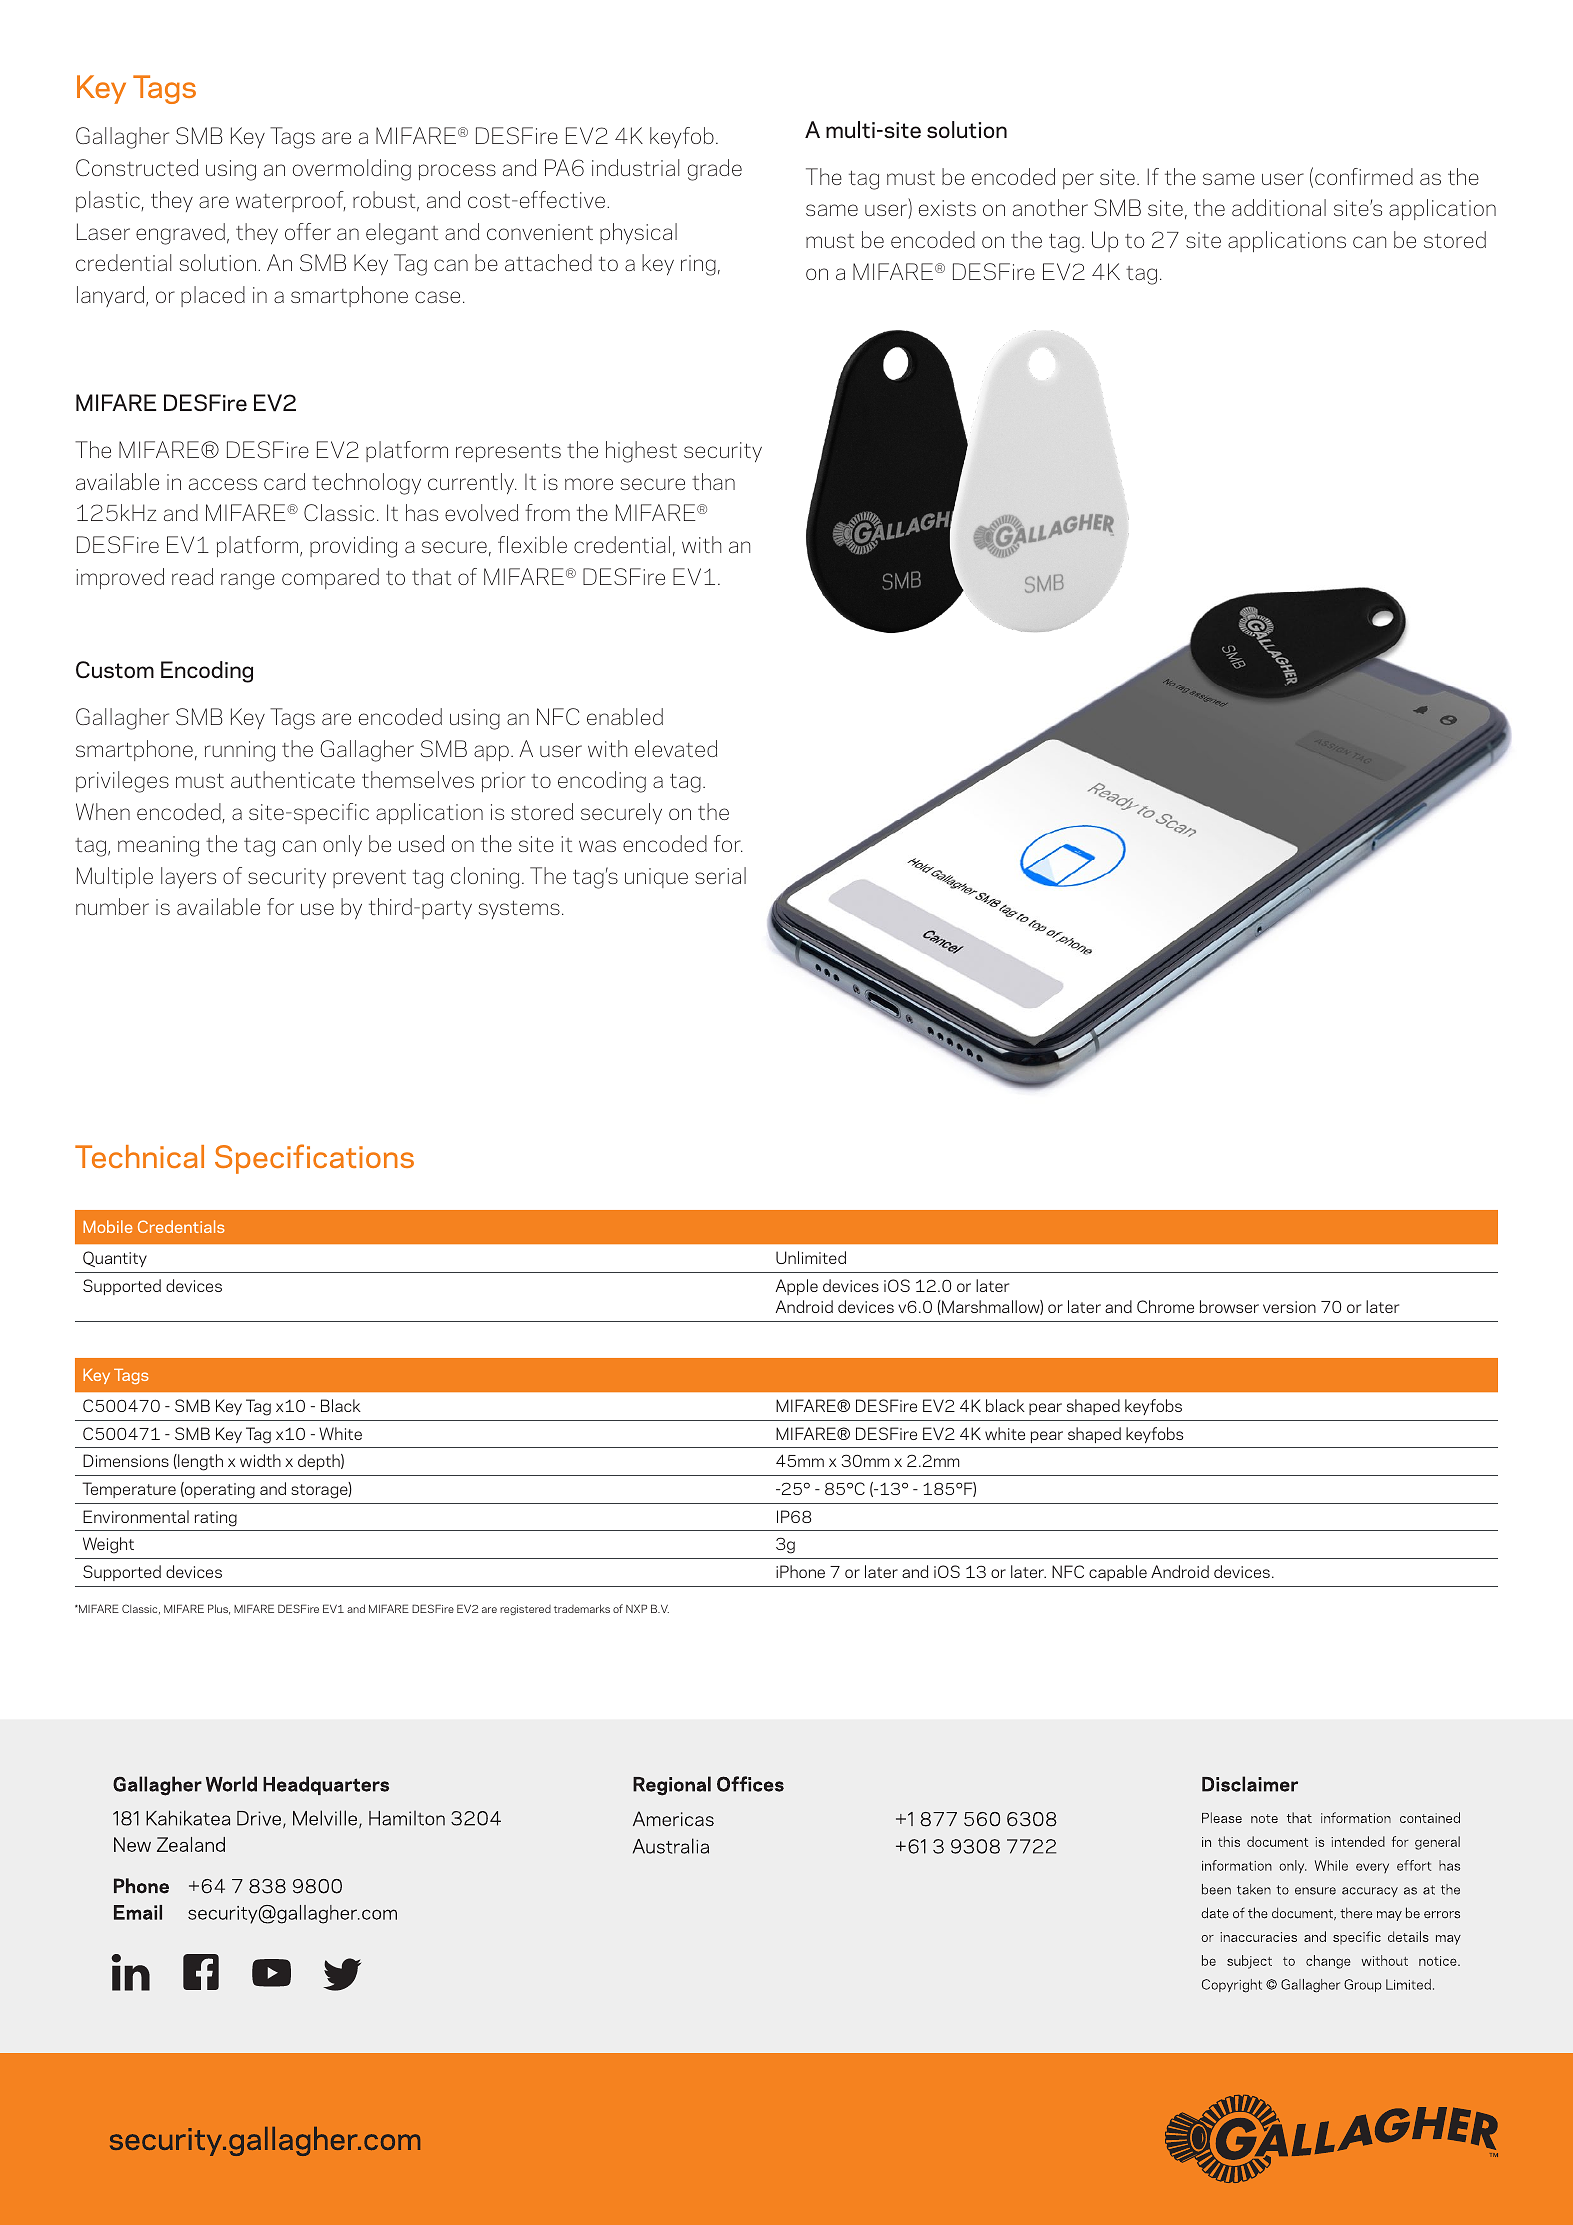 The height and width of the screenshot is (2225, 1573). What do you see at coordinates (714, 170) in the screenshot?
I see `grade` at bounding box center [714, 170].
